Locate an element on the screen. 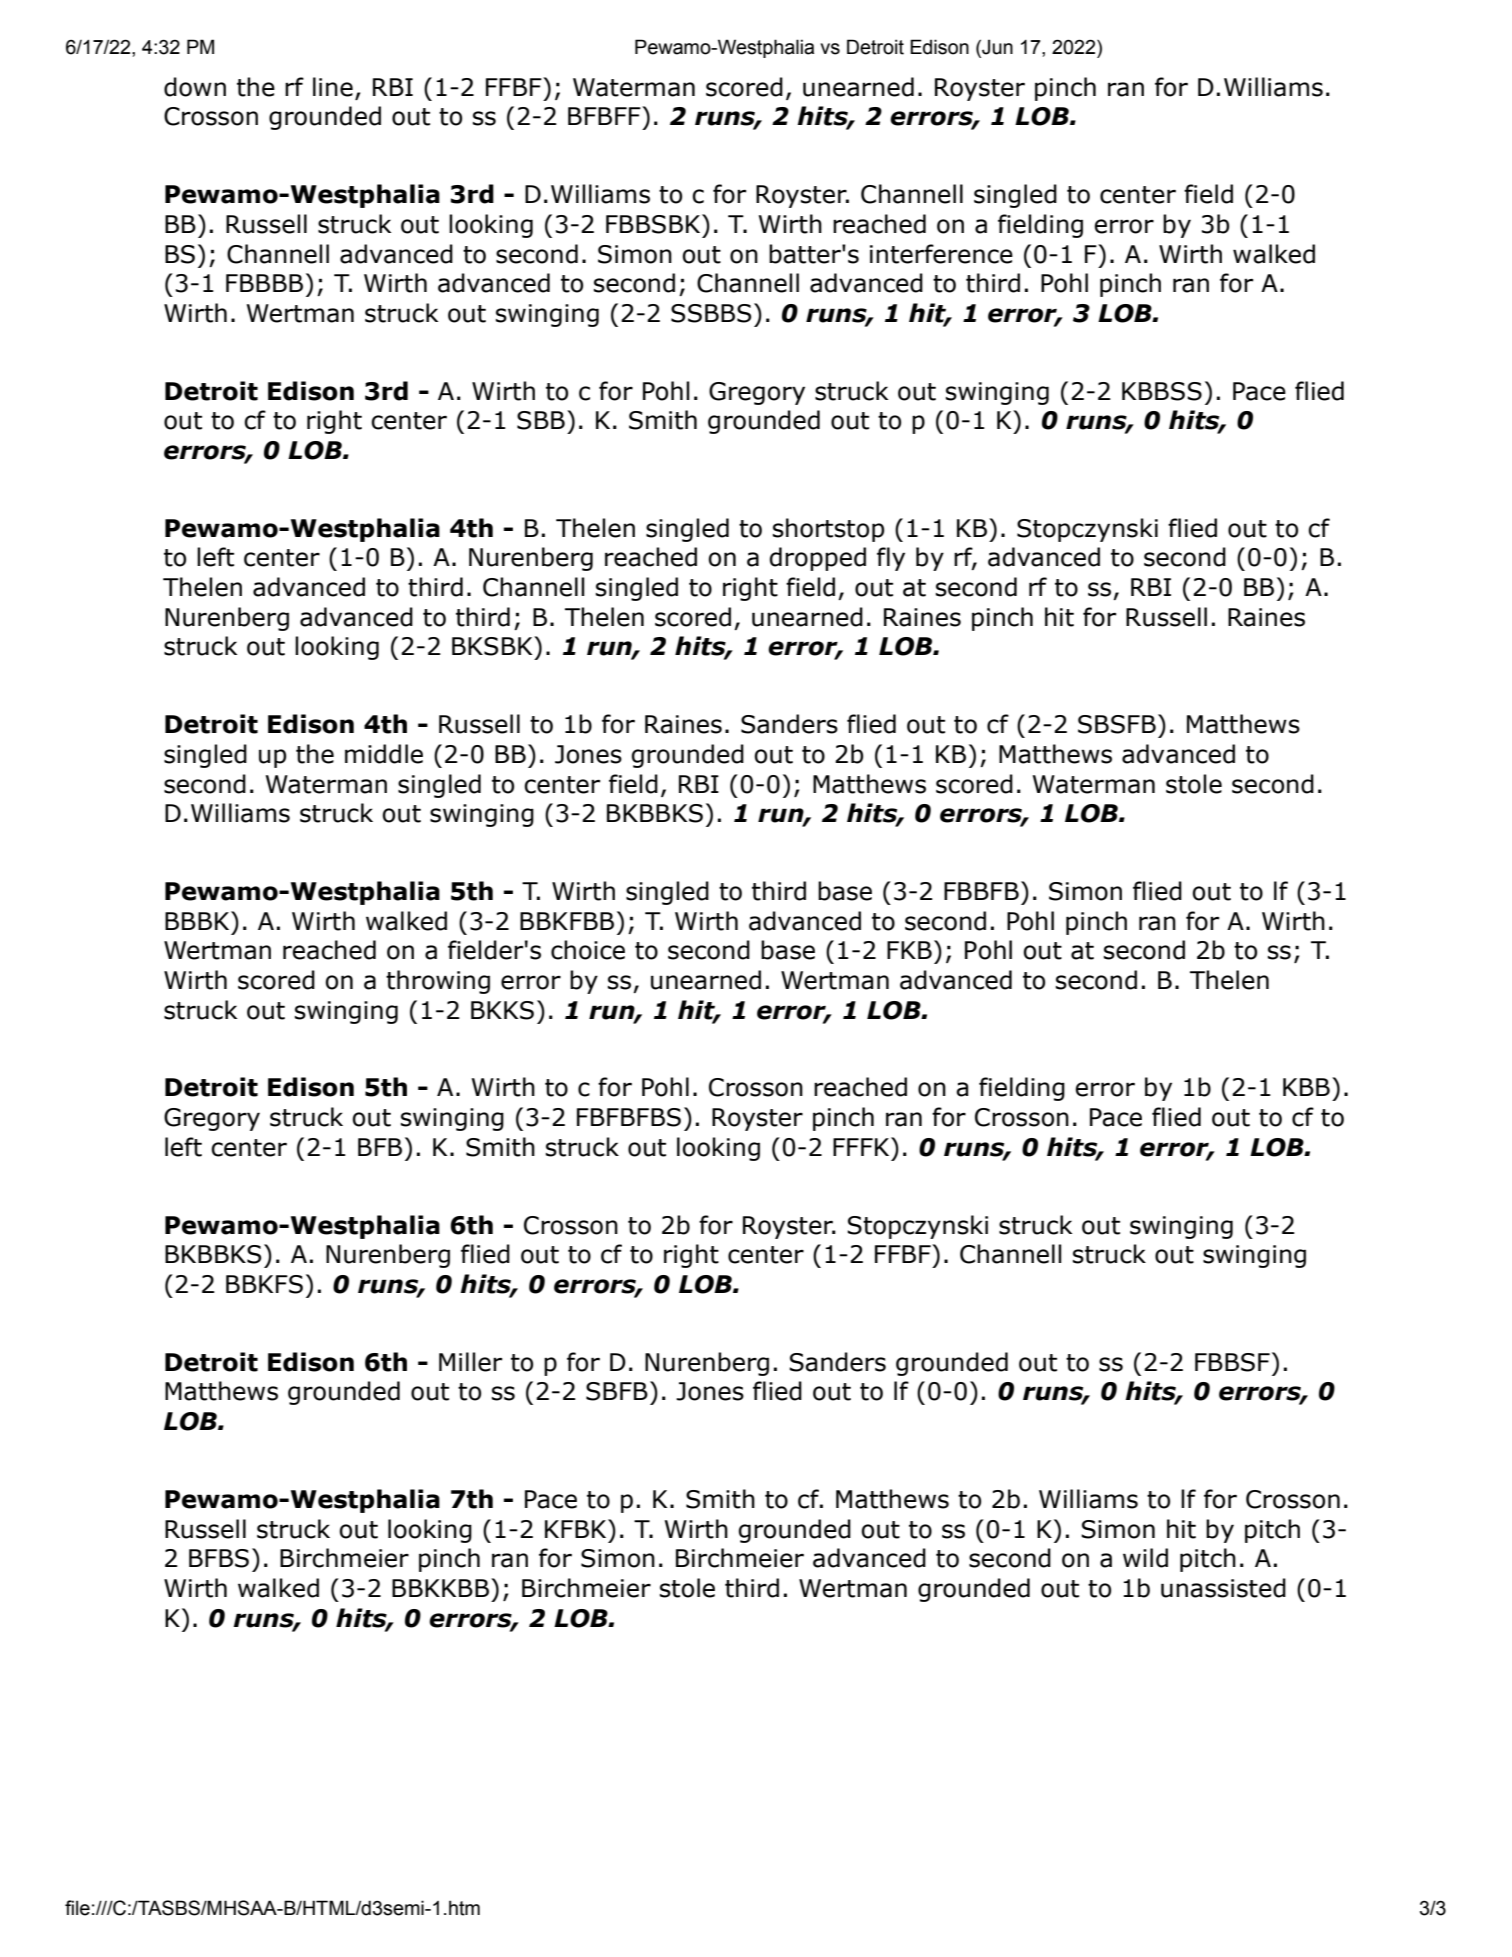 Image resolution: width=1512 pixels, height=1957 pixels. shortstop is located at coordinates (828, 530).
